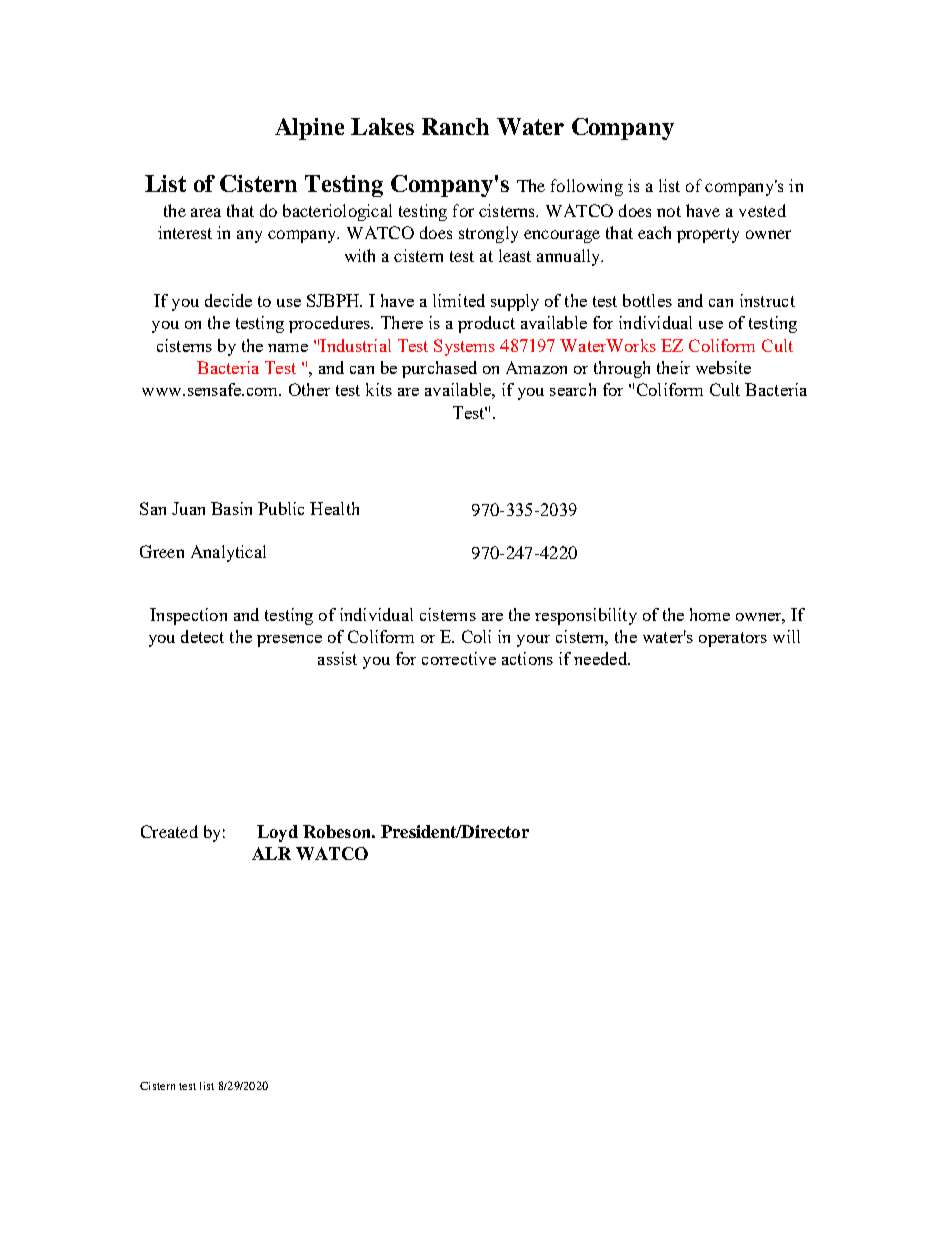  What do you see at coordinates (288, 348) in the screenshot?
I see `name` at bounding box center [288, 348].
